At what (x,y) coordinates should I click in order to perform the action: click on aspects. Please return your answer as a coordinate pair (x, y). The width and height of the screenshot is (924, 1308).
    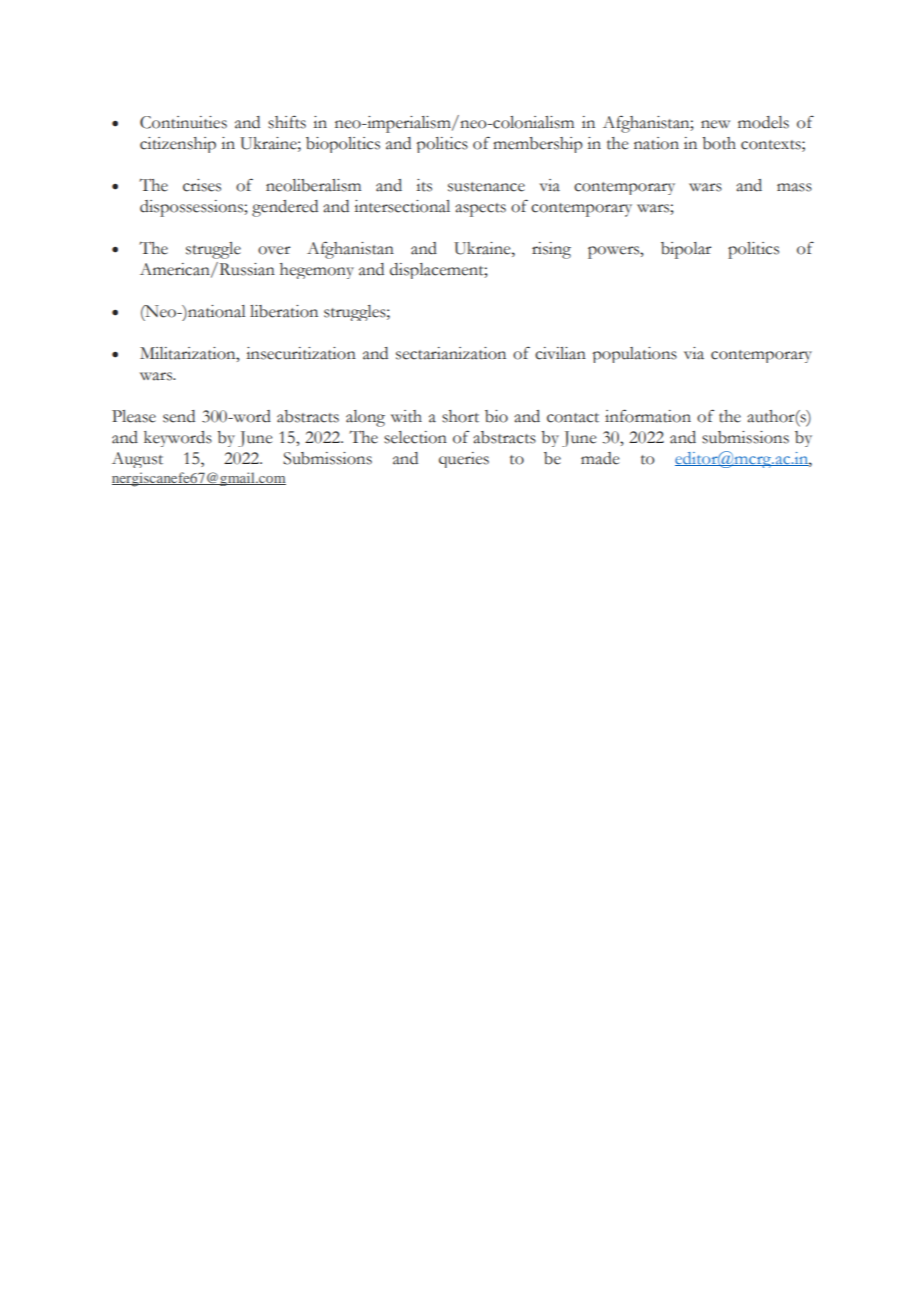
    Looking at the image, I should click on (480, 210).
